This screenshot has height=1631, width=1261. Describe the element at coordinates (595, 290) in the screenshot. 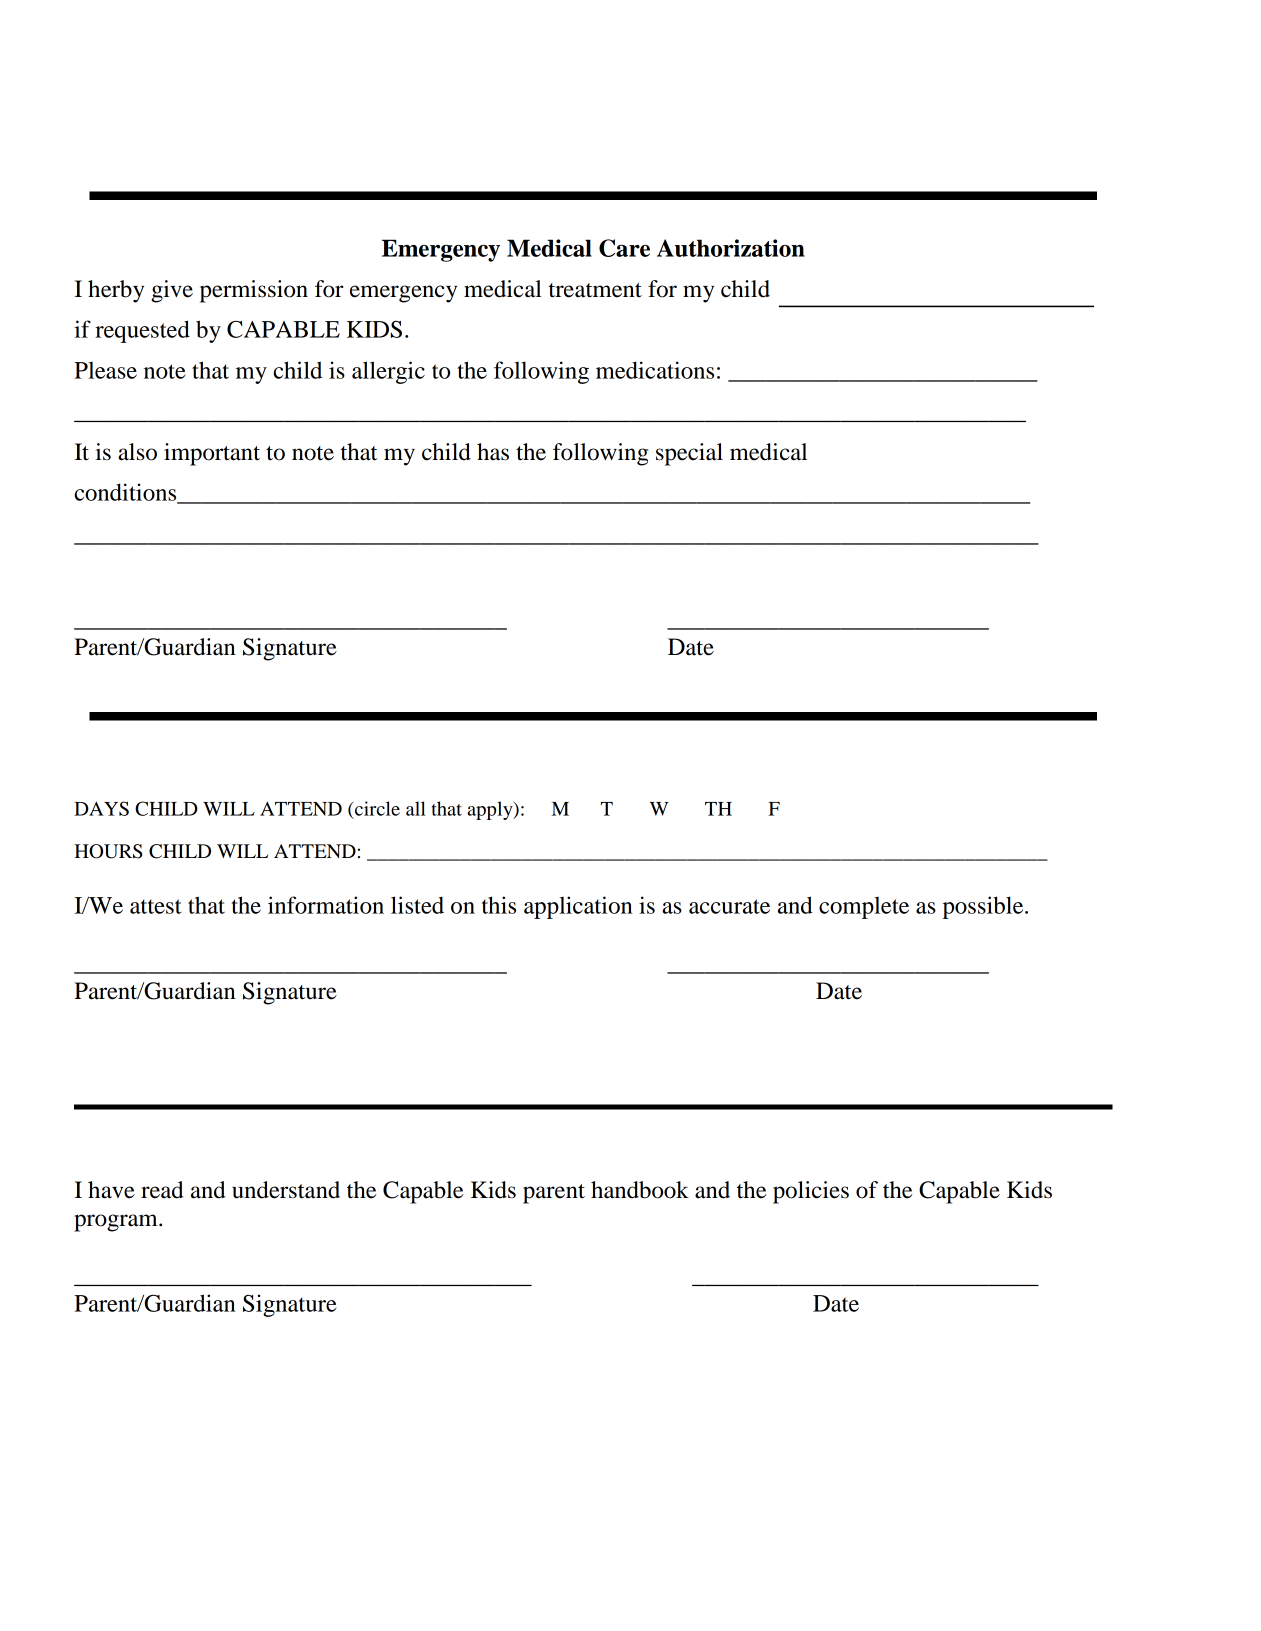

I see `treatment` at that location.
